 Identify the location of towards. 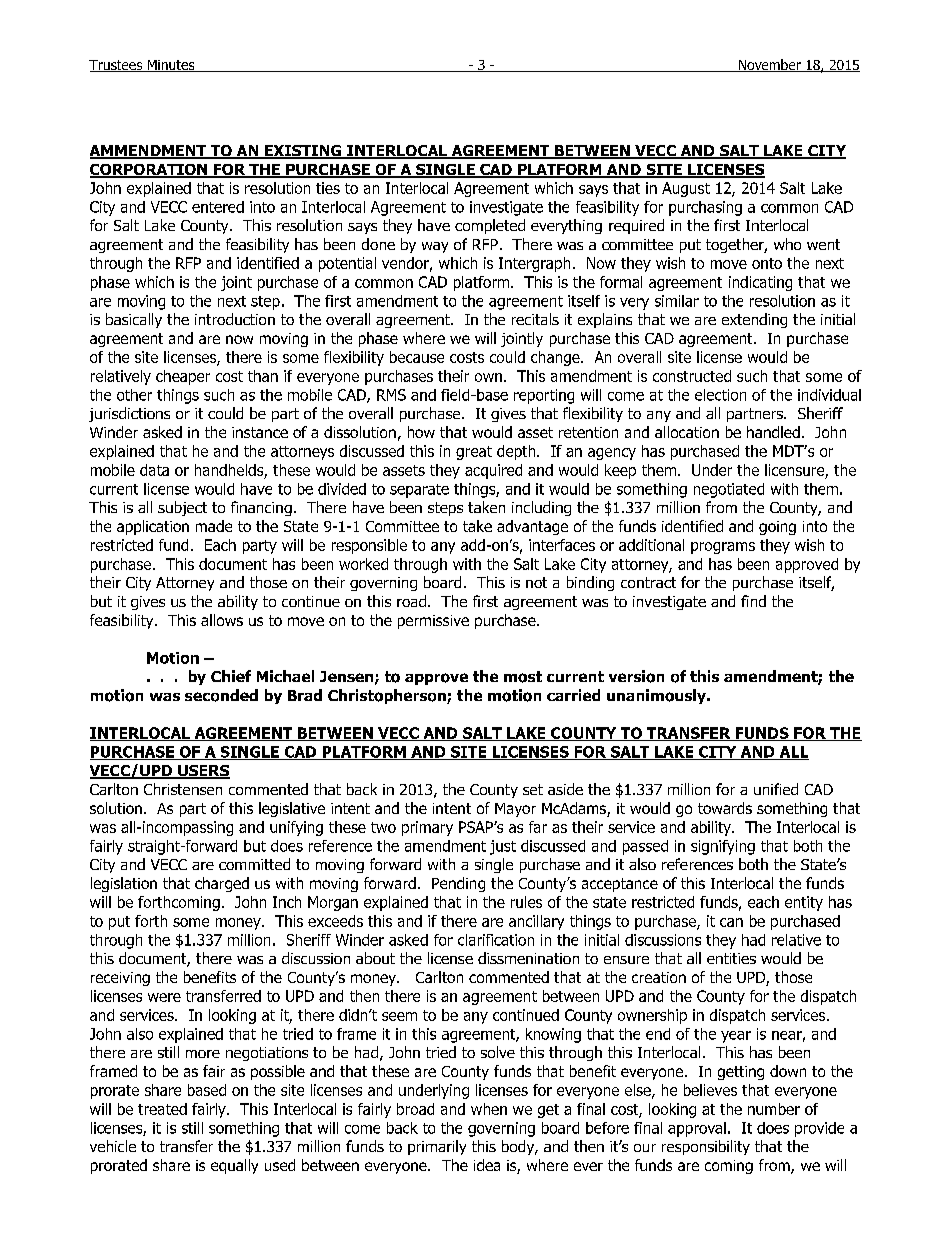
(725, 808).
